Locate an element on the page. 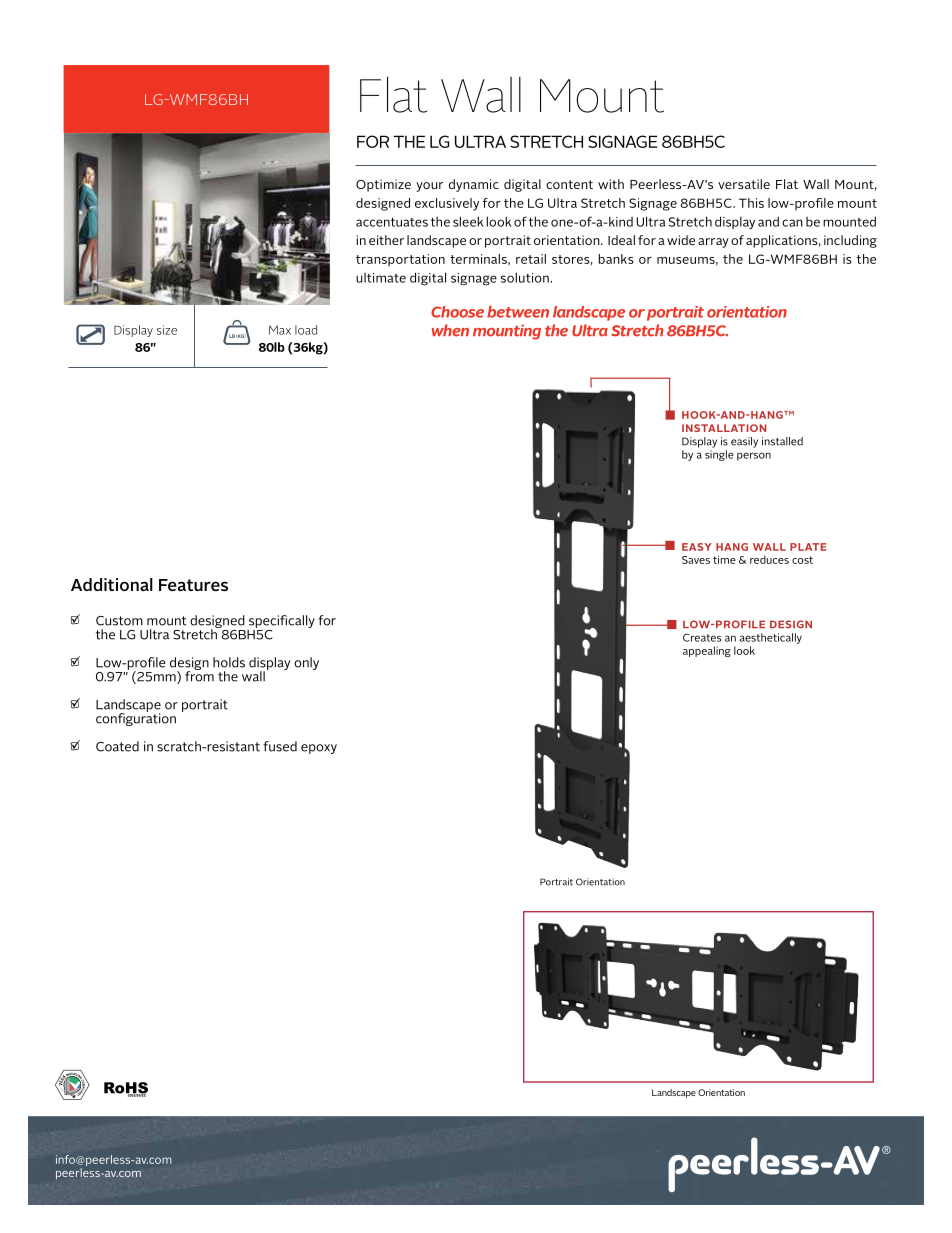 The width and height of the document is (952, 1233). Features is located at coordinates (193, 585).
